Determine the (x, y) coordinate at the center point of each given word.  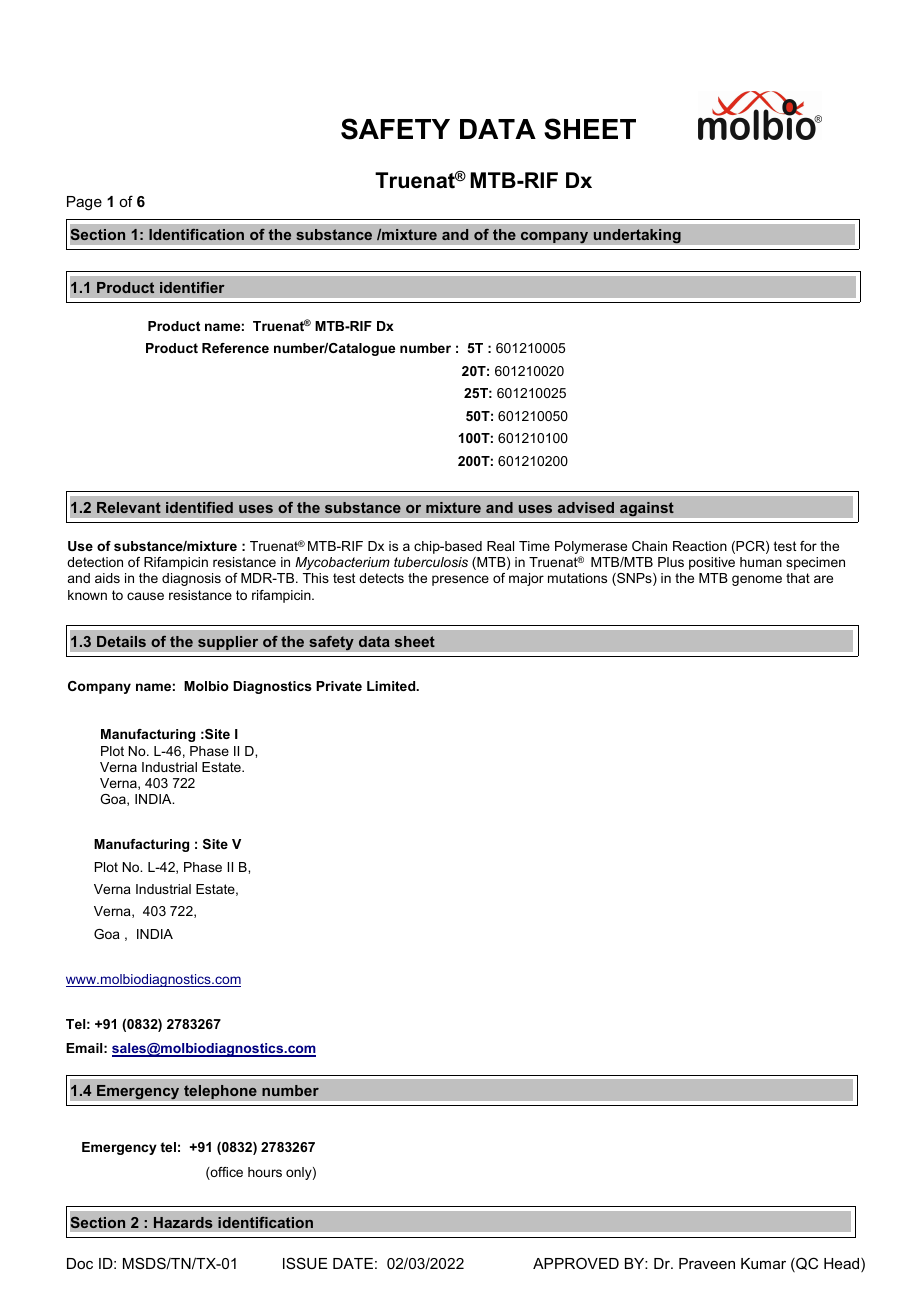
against (647, 509)
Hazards (183, 1222)
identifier (192, 287)
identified (199, 507)
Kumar (763, 1263)
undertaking (637, 236)
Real (500, 546)
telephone (220, 1092)
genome (757, 580)
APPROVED (576, 1263)
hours (265, 1172)
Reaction (700, 546)
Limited (392, 686)
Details (121, 641)
